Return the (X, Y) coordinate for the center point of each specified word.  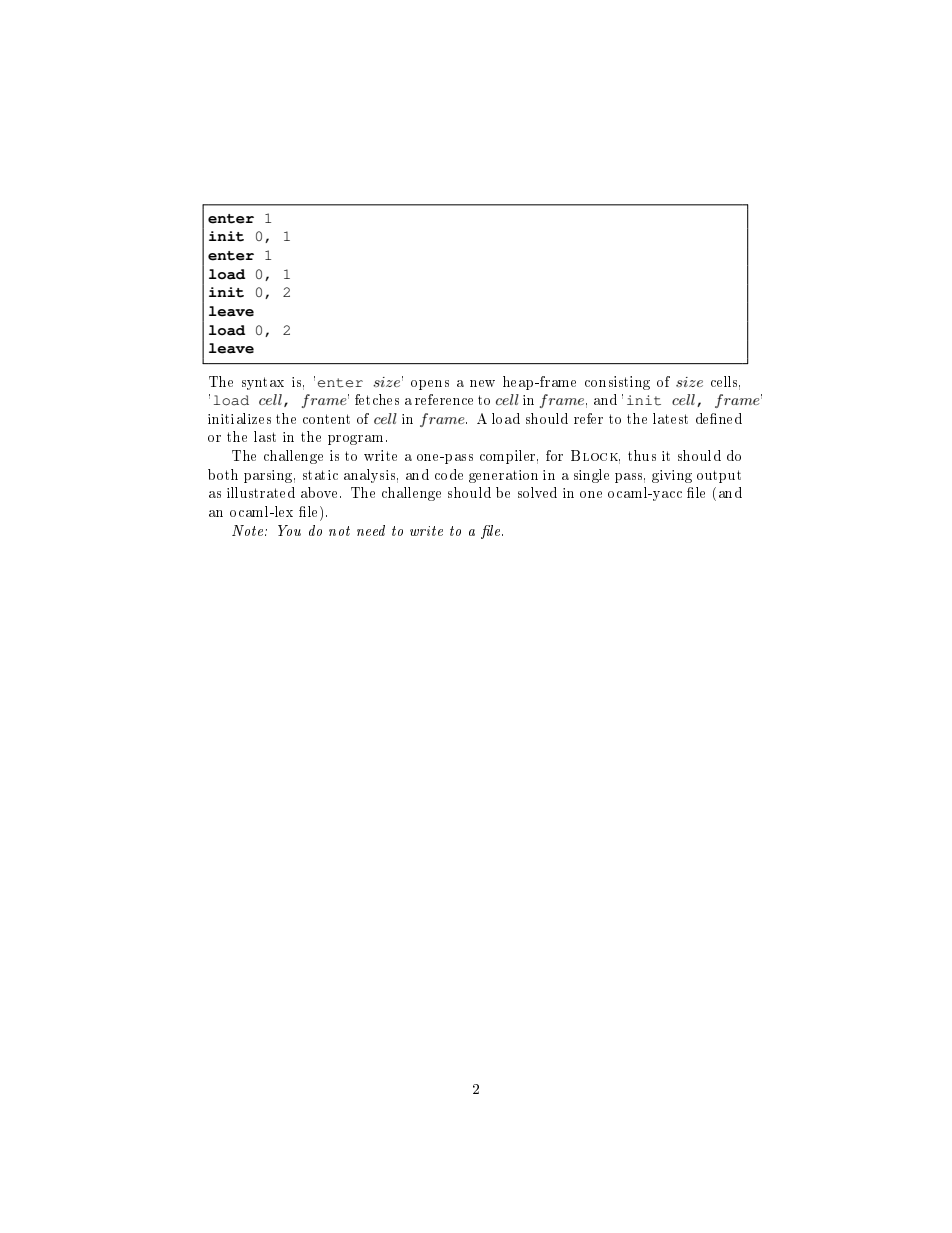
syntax (263, 383)
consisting (617, 383)
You (289, 530)
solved (537, 492)
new (482, 383)
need (371, 530)
